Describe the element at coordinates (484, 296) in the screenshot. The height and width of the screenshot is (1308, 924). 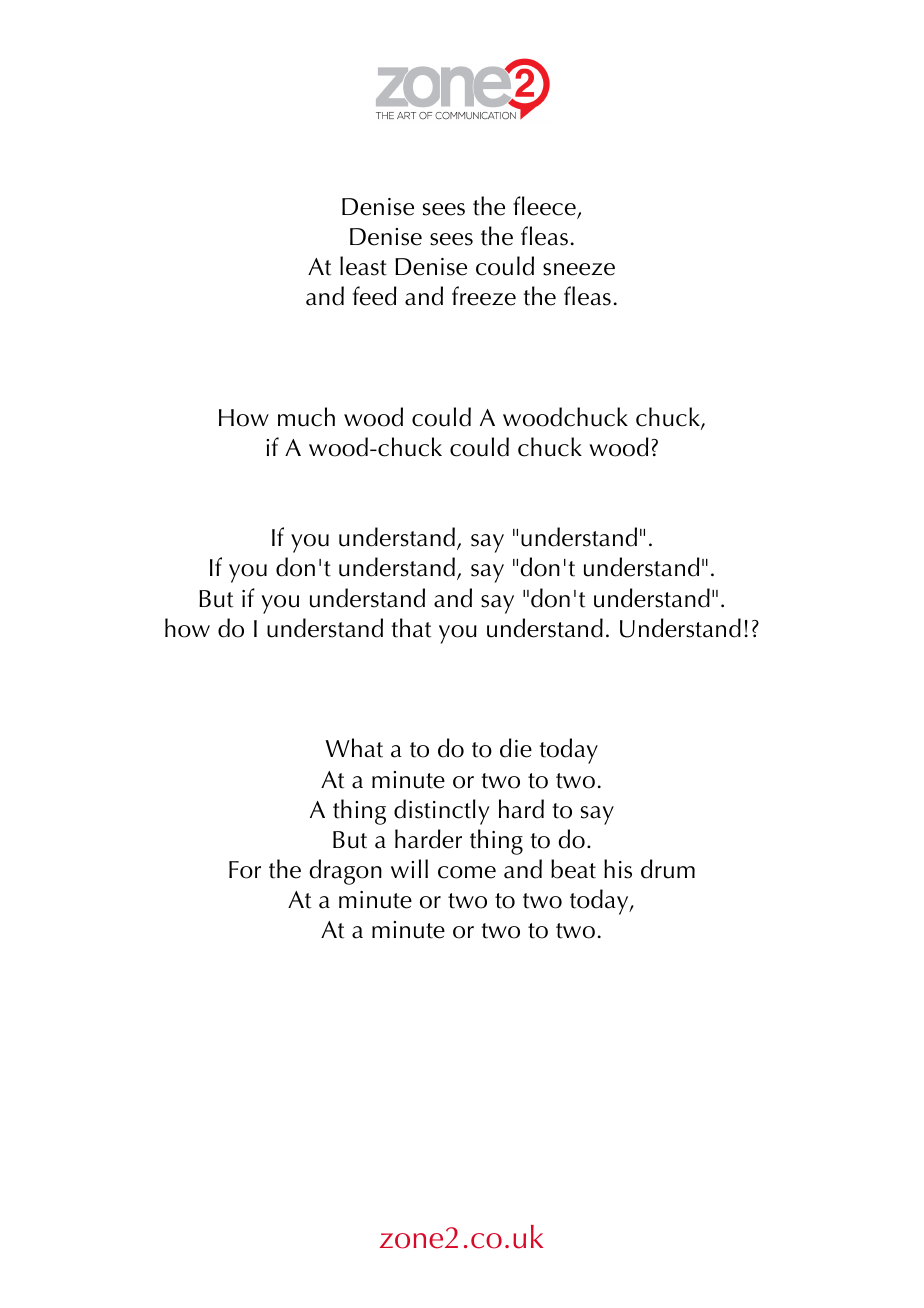
I see `freeze` at that location.
